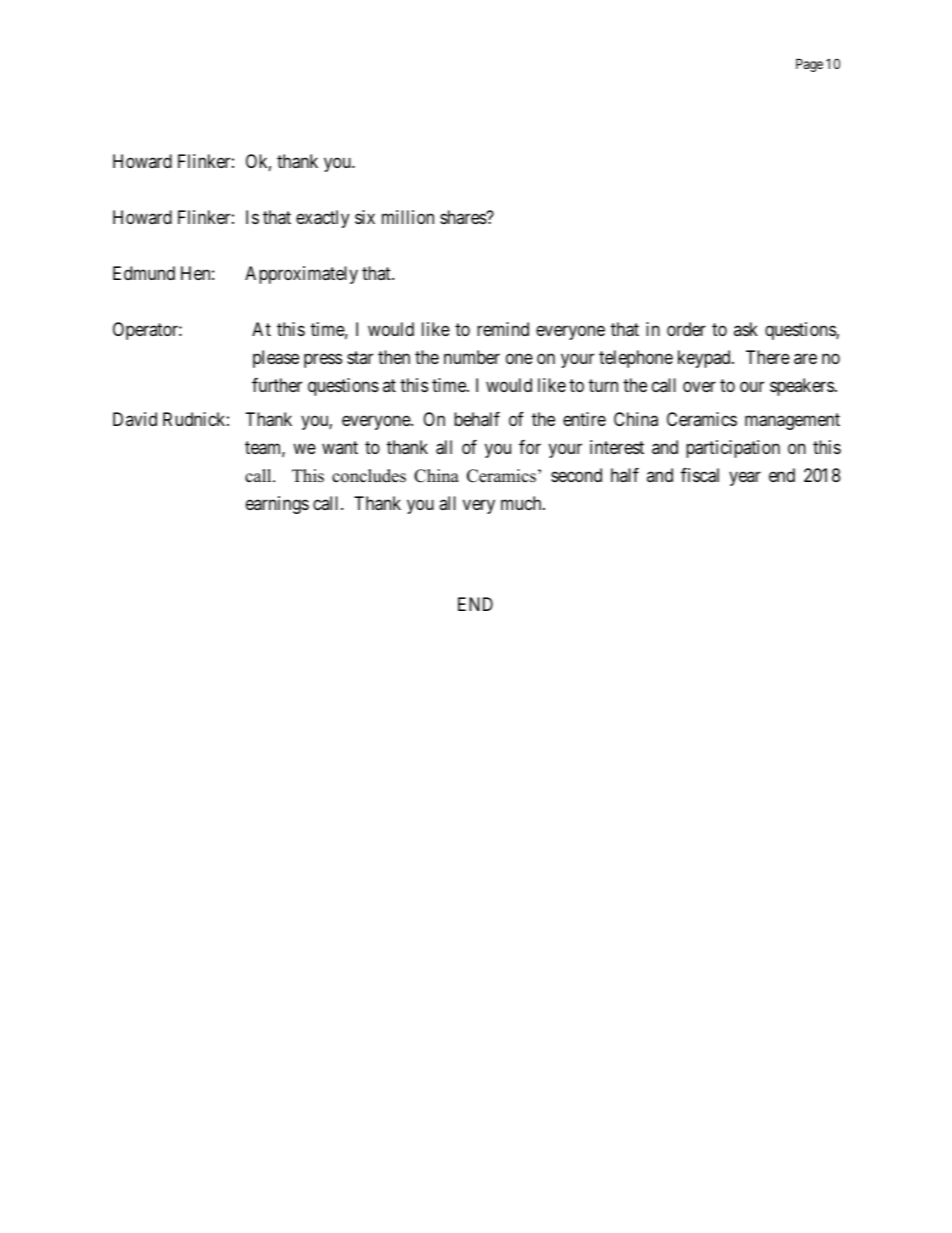 Image resolution: width=952 pixels, height=1233 pixels. What do you see at coordinates (408, 217) in the image?
I see `million` at bounding box center [408, 217].
